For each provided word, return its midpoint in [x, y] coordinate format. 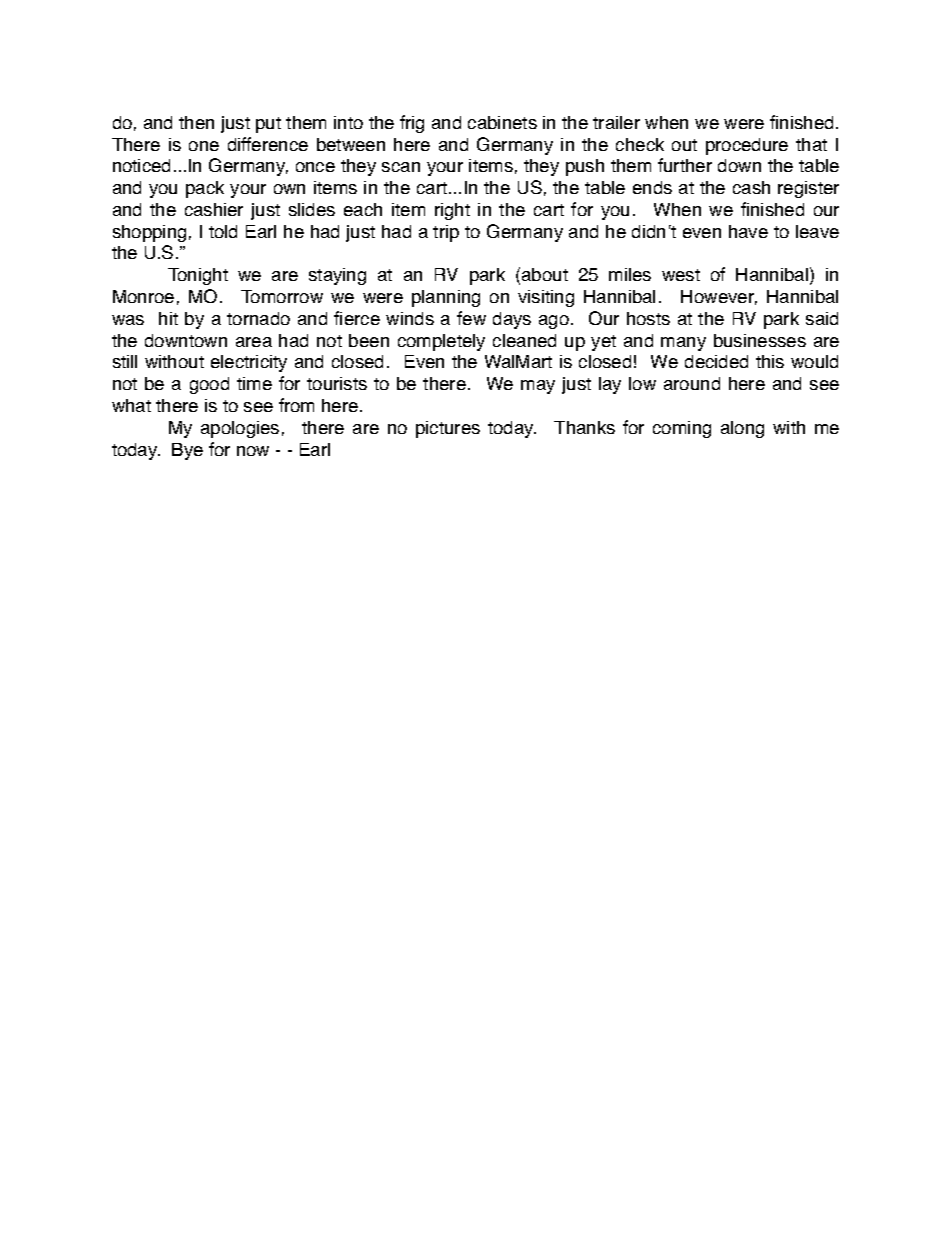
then [196, 122]
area [254, 342]
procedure [747, 146]
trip [446, 233]
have [748, 231]
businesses [760, 340]
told [223, 231]
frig [412, 124]
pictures [448, 429]
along [742, 429]
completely [441, 342]
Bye [187, 451]
